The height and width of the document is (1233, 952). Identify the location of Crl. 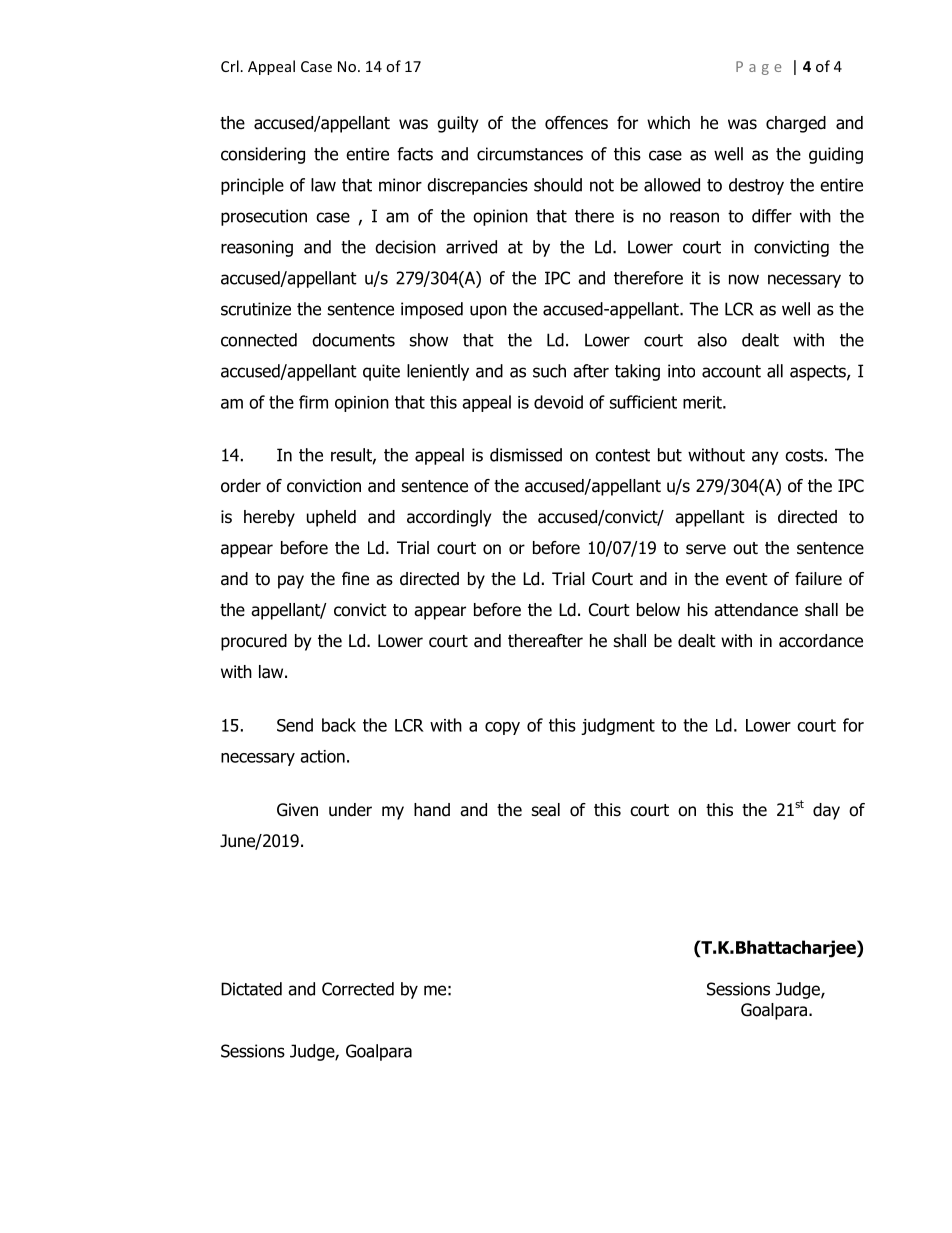
(230, 66).
